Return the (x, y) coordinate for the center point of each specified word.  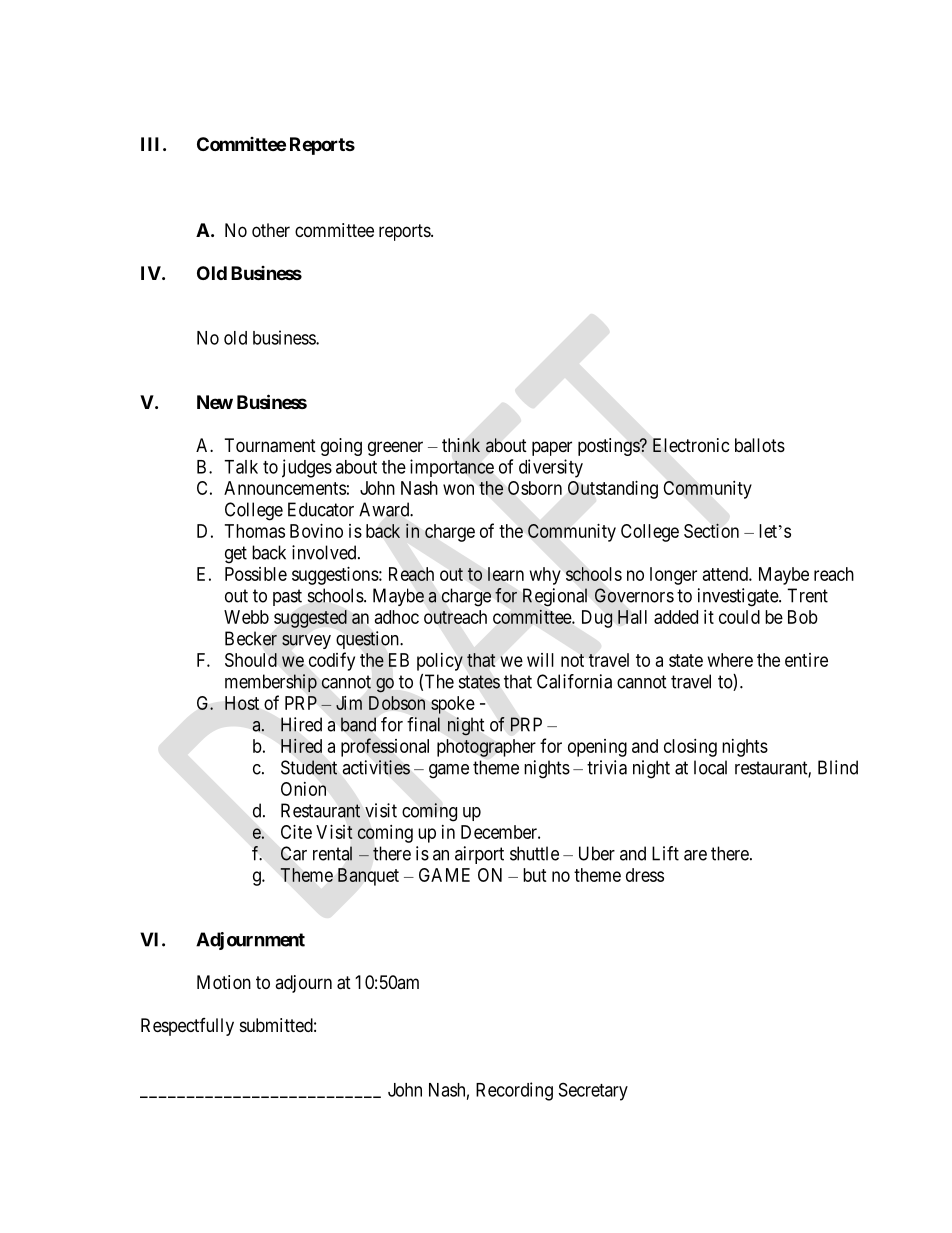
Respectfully (187, 1027)
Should (251, 660)
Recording (514, 1091)
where (730, 660)
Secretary (593, 1091)
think (461, 445)
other (271, 230)
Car (294, 853)
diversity (551, 468)
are (695, 855)
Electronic (691, 445)
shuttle (534, 853)
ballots (760, 445)
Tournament (270, 445)
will (540, 660)
